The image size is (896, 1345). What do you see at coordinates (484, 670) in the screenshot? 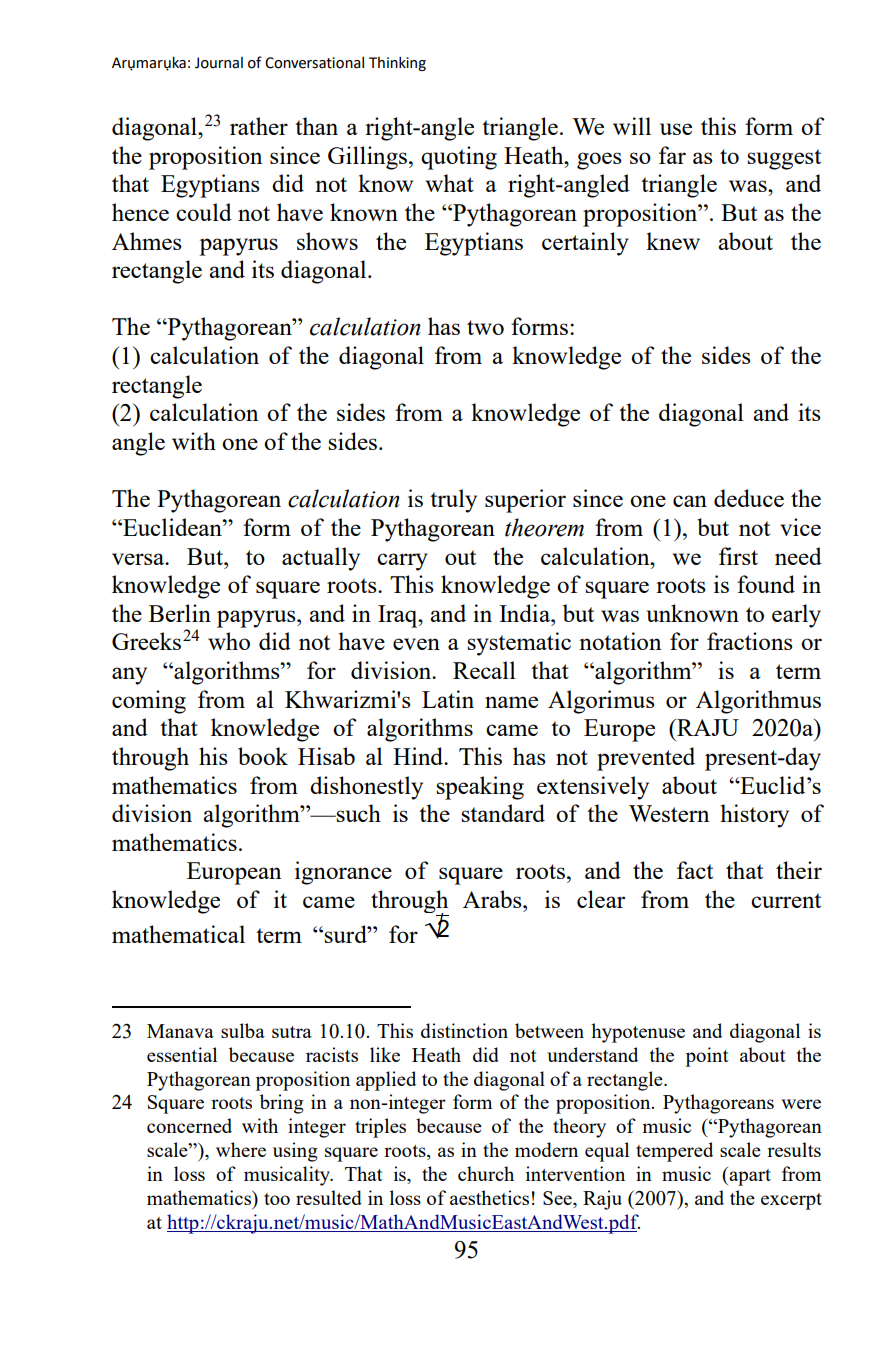
I see `Recall` at bounding box center [484, 670].
